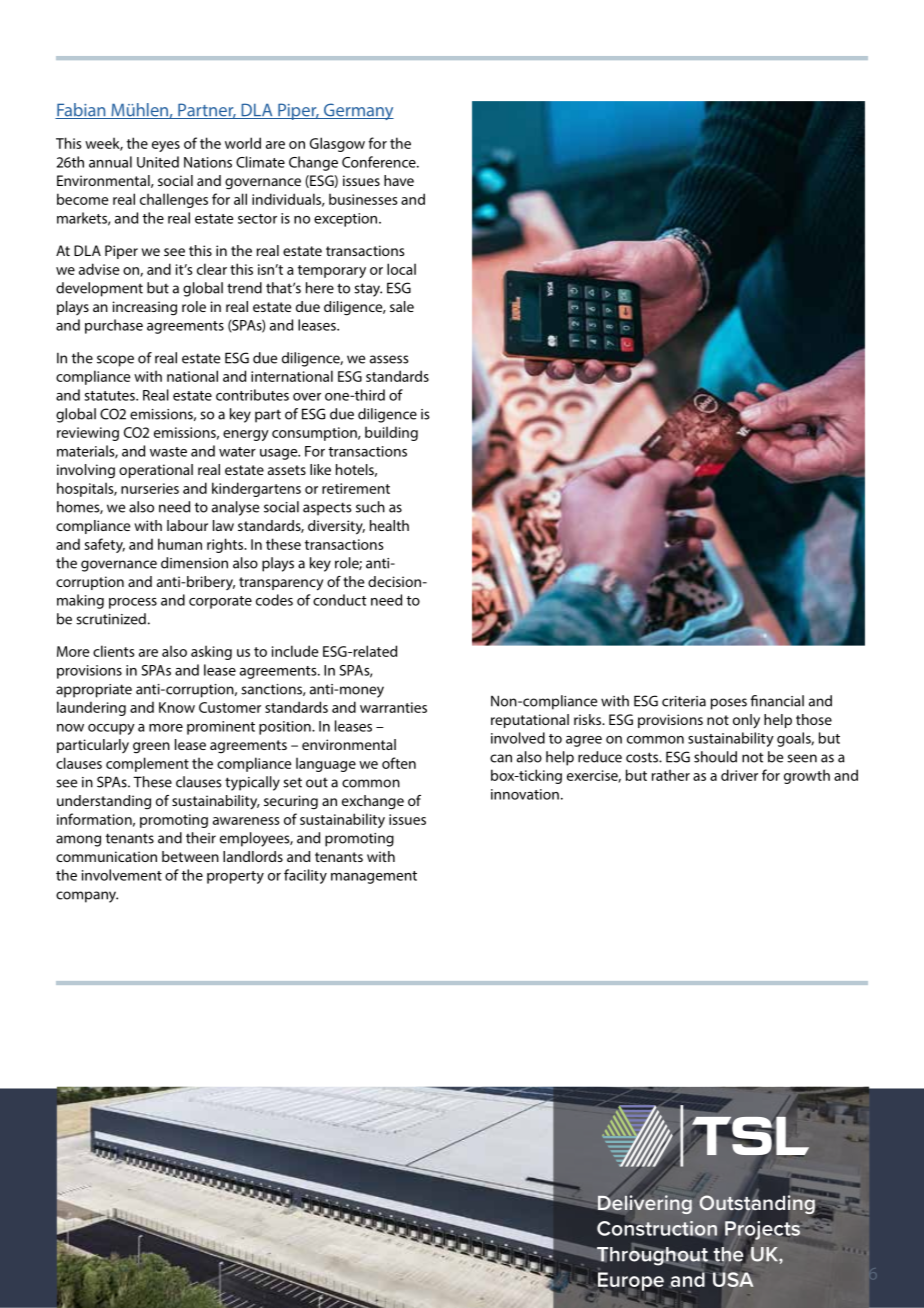 The image size is (924, 1308). Describe the element at coordinates (729, 704) in the screenshot. I see `poses` at that location.
